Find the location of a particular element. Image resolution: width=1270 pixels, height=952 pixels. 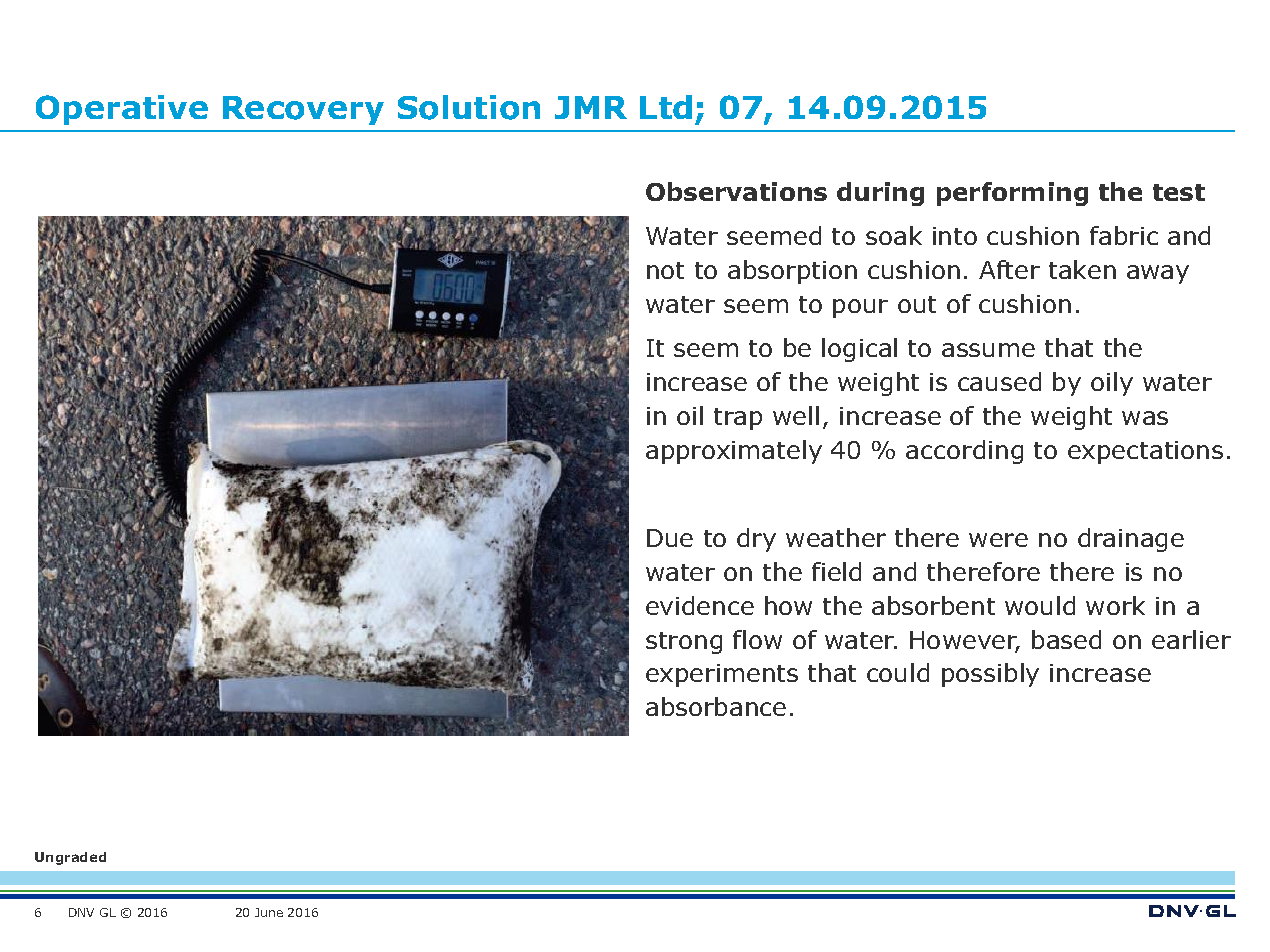

performing is located at coordinates (1012, 194).
